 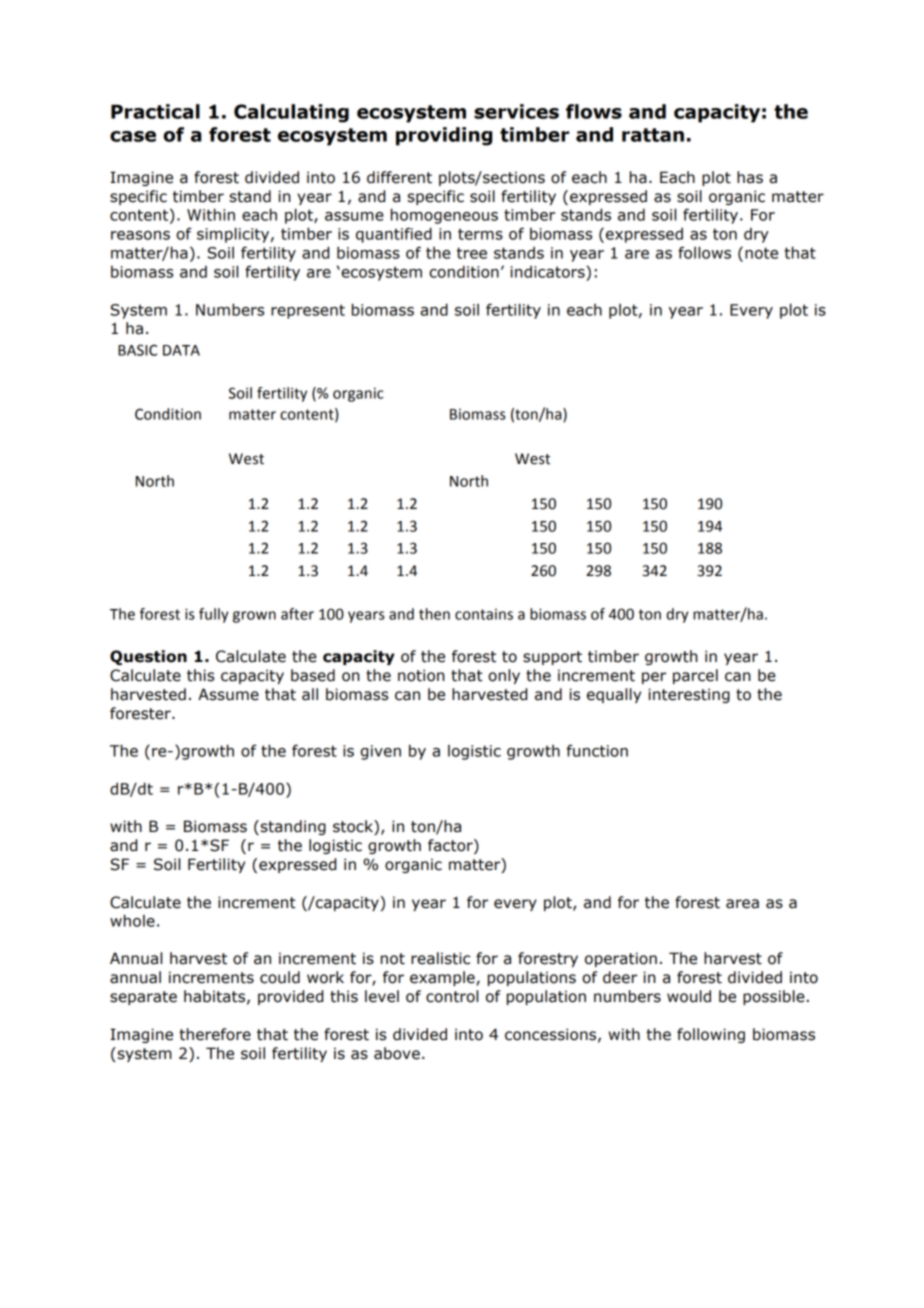 I want to click on providing, so click(x=444, y=136).
